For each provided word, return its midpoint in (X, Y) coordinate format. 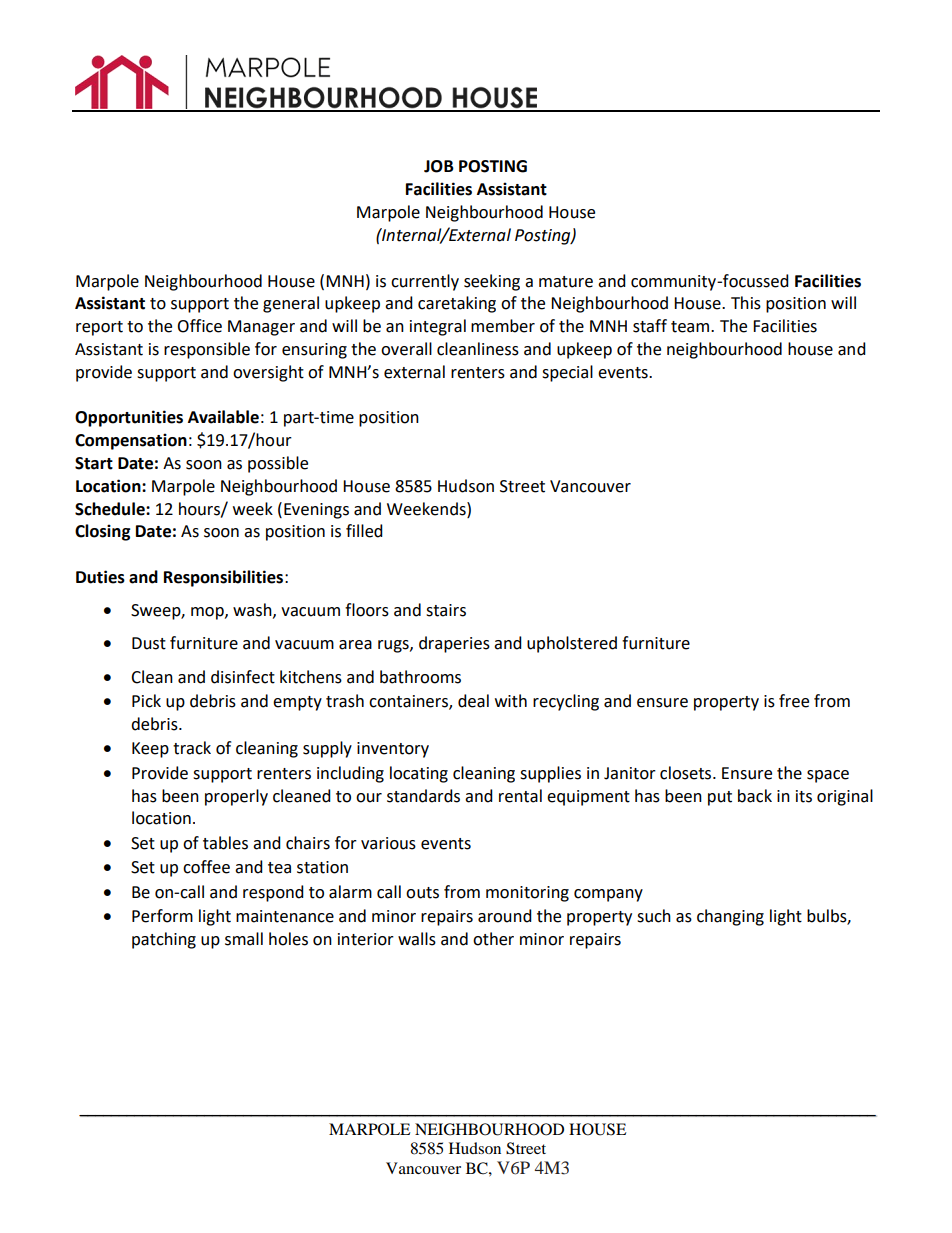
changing (730, 917)
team (691, 327)
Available (223, 417)
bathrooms (420, 677)
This (746, 303)
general (291, 304)
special (567, 373)
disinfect (243, 677)
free (794, 701)
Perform (162, 916)
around (505, 916)
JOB (439, 166)
